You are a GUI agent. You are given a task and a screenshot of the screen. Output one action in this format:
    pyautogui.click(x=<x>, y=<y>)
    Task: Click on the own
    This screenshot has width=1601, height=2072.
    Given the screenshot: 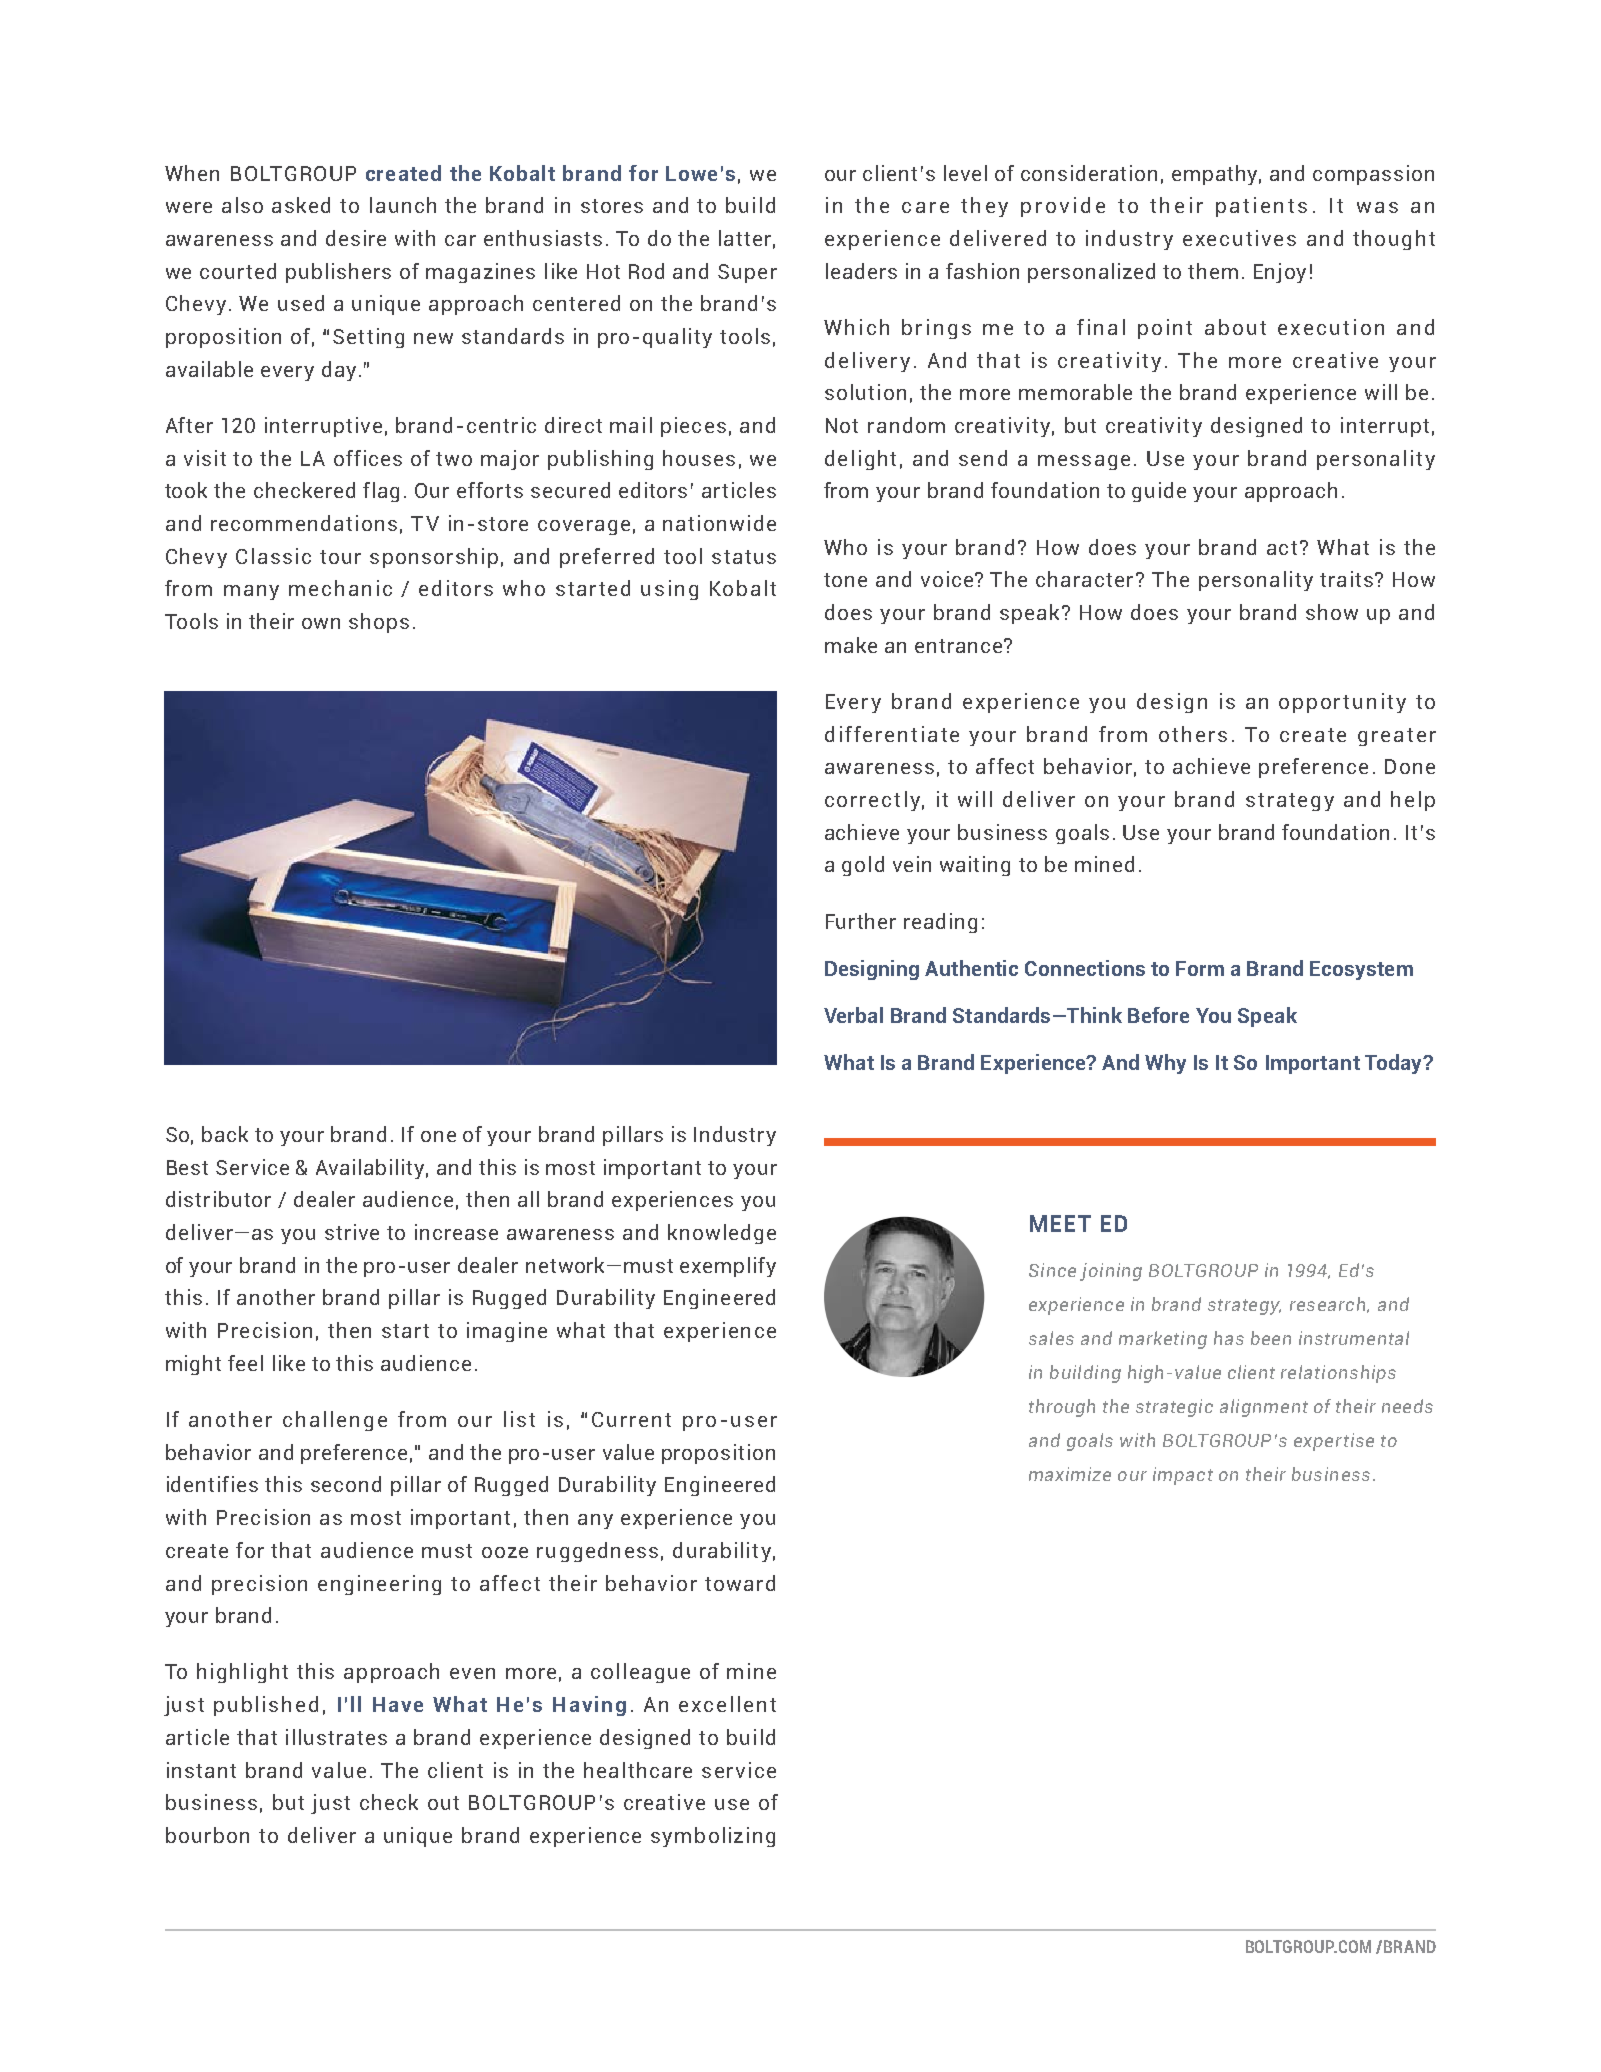 What is the action you would take?
    pyautogui.click(x=321, y=623)
